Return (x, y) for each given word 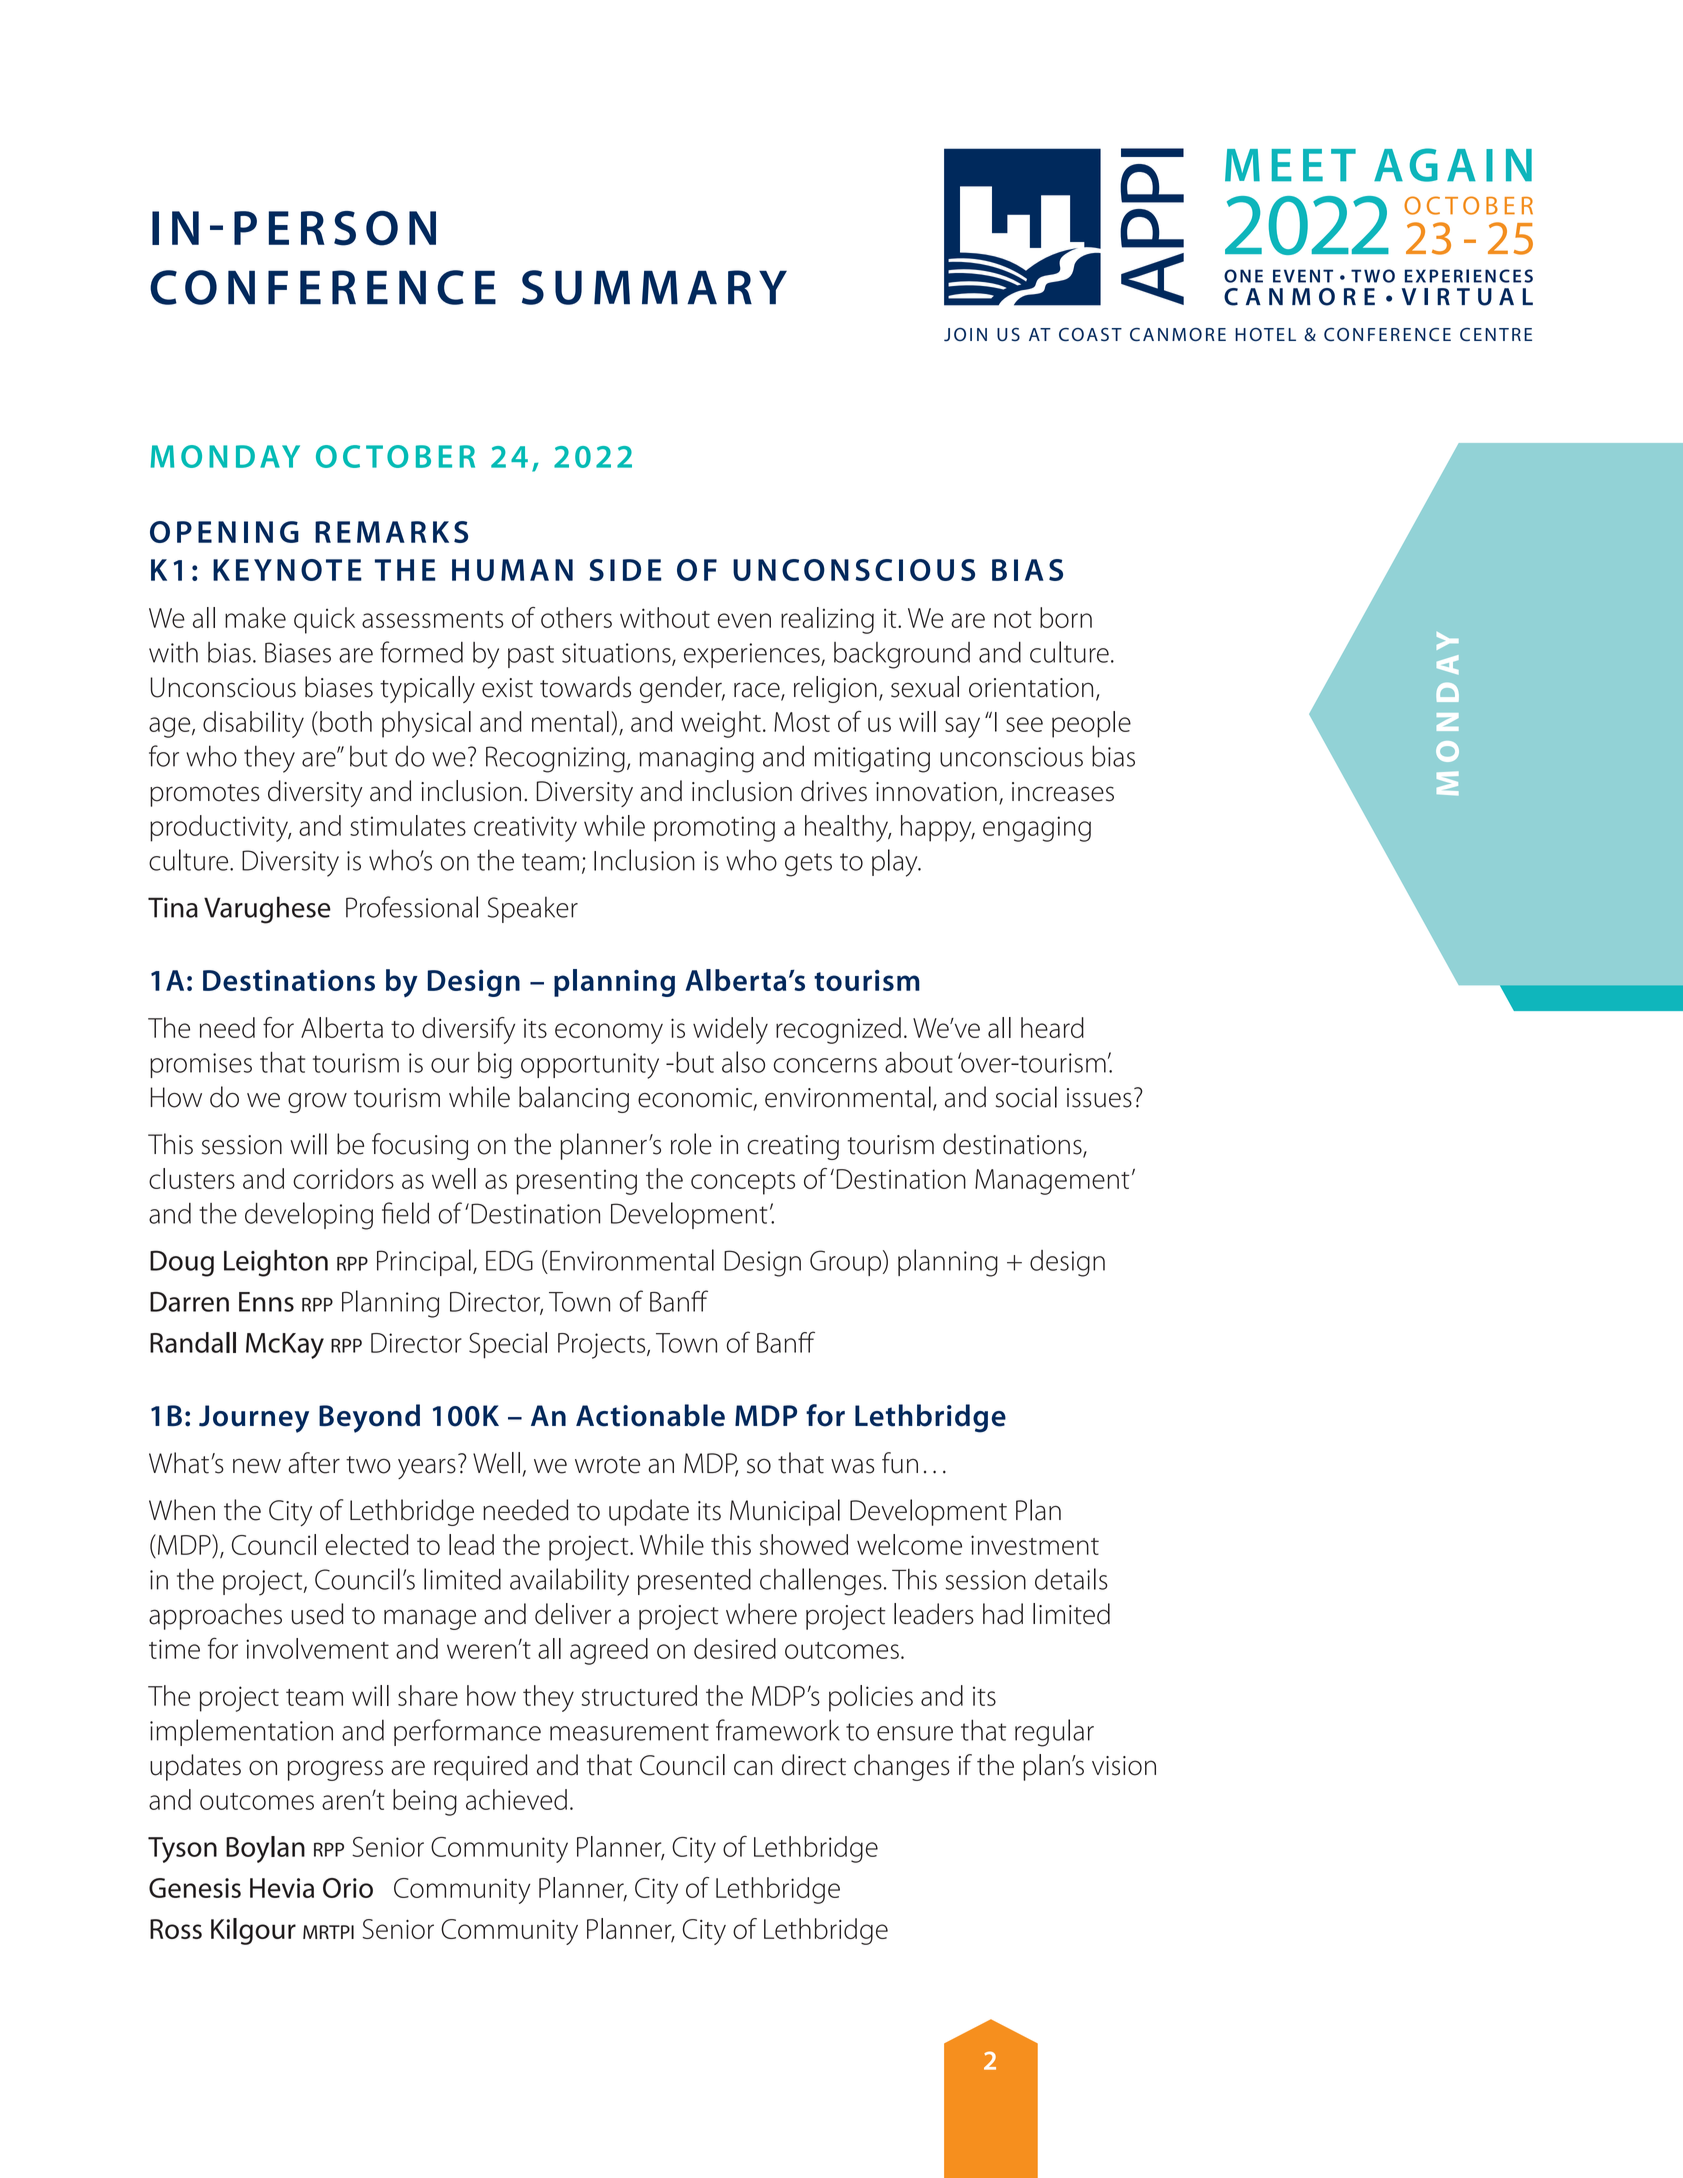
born (1066, 617)
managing (696, 760)
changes (902, 1767)
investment (1035, 1545)
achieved (516, 1799)
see (1024, 724)
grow (317, 1103)
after (314, 1463)
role (691, 1144)
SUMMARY (654, 287)
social (1026, 1097)
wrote (607, 1465)
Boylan (265, 1849)
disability (253, 724)
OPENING (224, 532)
